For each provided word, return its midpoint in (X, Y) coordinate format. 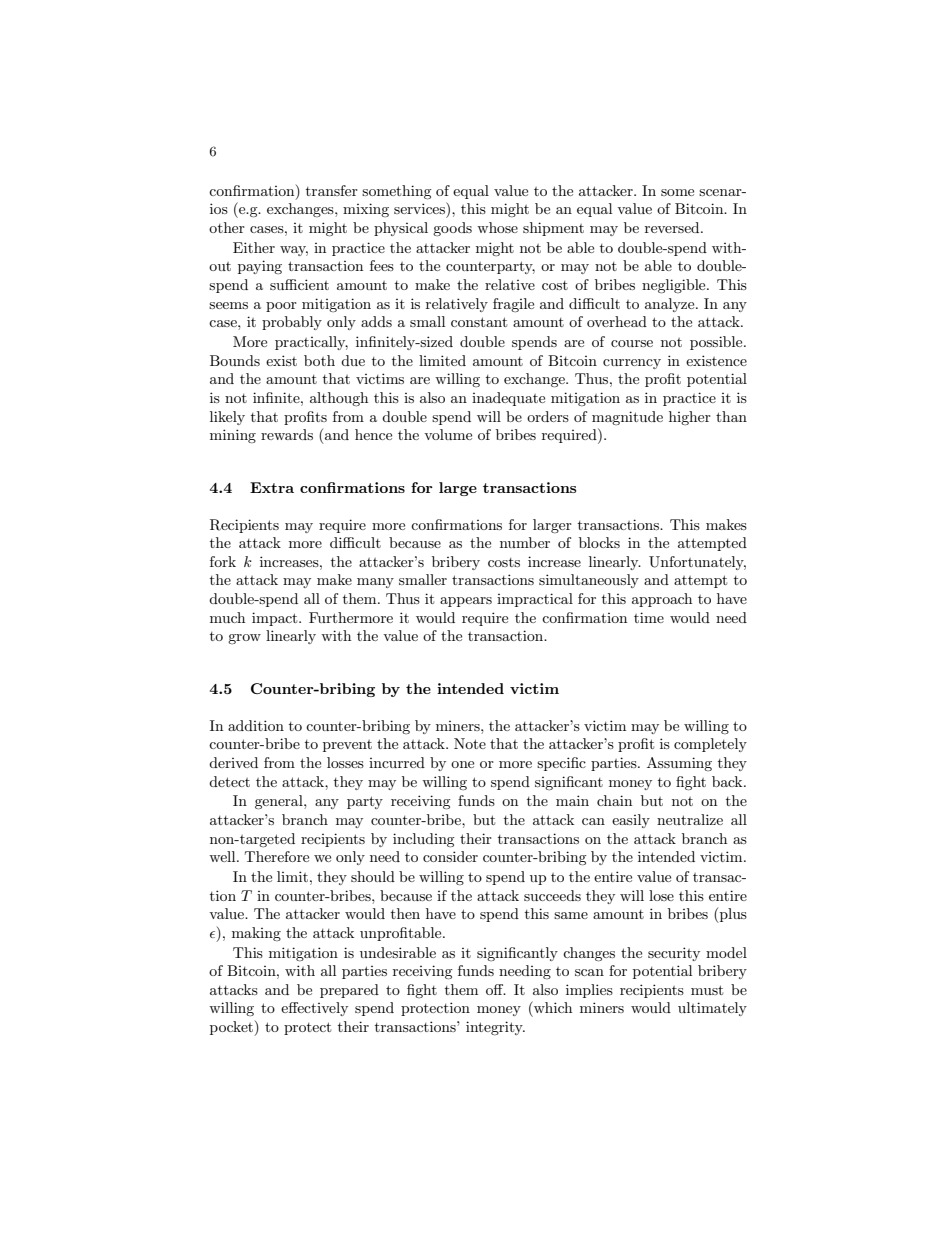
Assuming (679, 764)
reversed (673, 227)
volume (448, 434)
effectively (314, 1009)
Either (254, 247)
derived (233, 762)
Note (470, 743)
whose (497, 227)
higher (690, 418)
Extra (272, 487)
